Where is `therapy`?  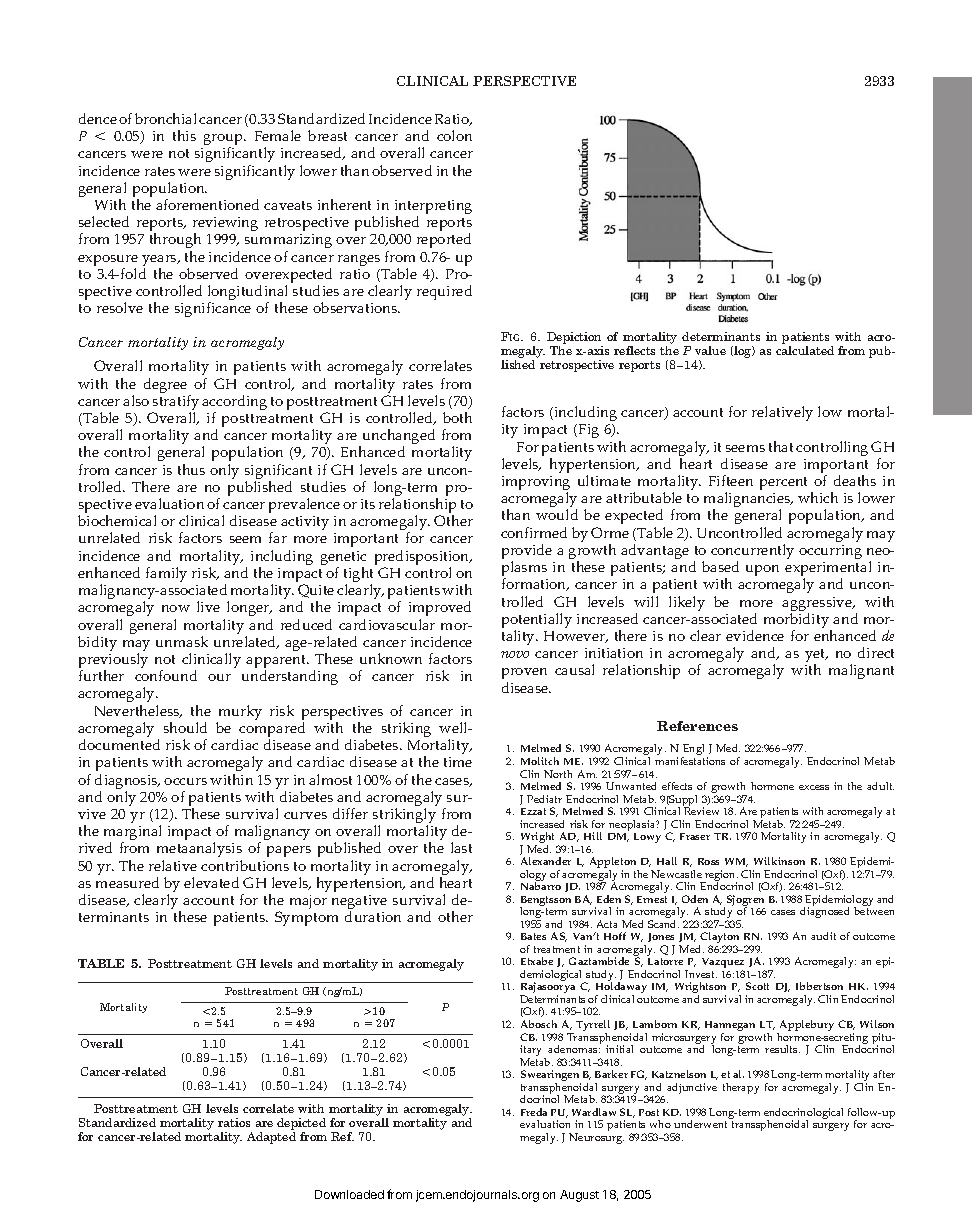
therapy is located at coordinates (741, 1088).
